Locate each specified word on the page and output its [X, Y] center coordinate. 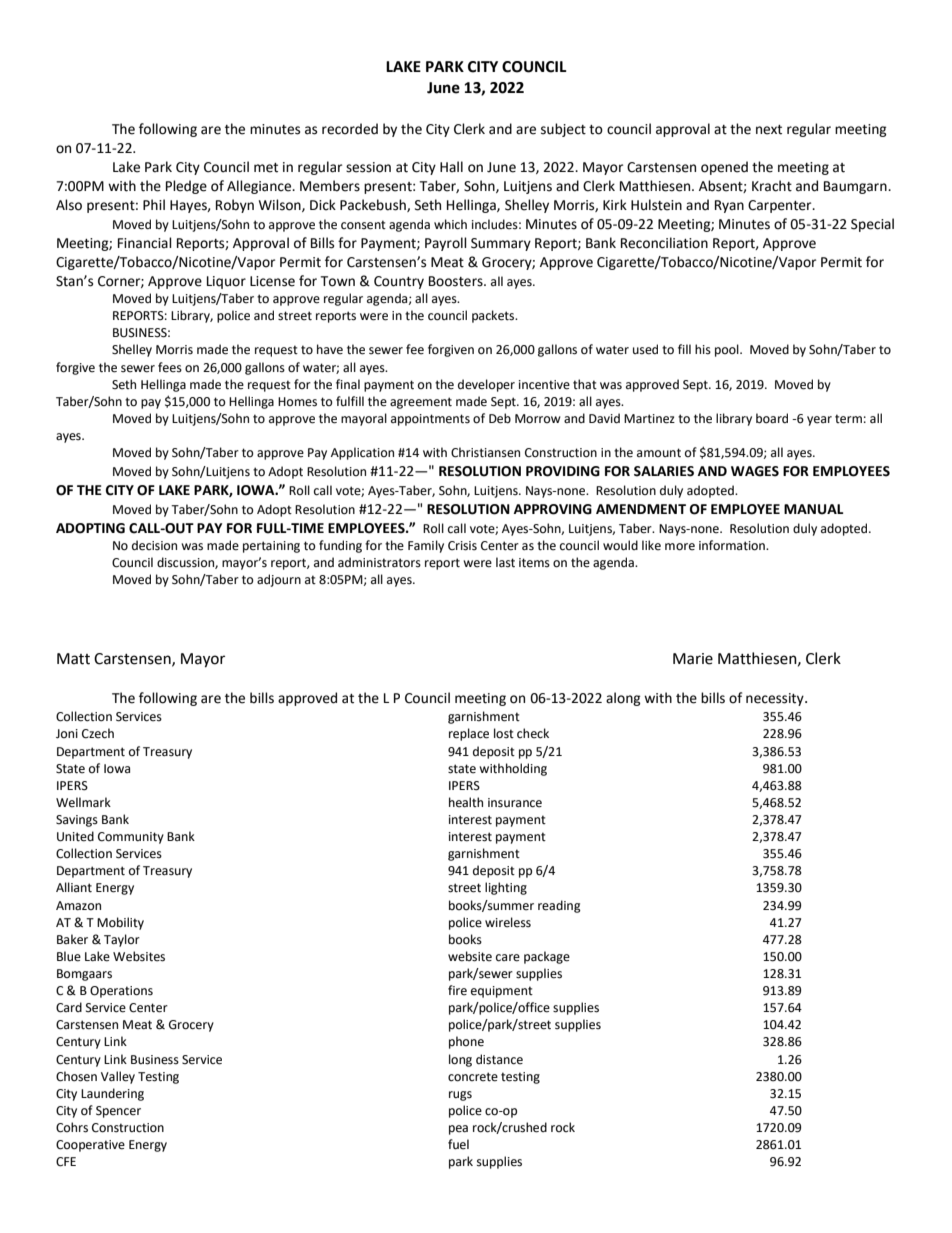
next [769, 130]
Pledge [186, 187]
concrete [473, 1077]
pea [458, 1130]
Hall [451, 167]
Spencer [118, 1112]
